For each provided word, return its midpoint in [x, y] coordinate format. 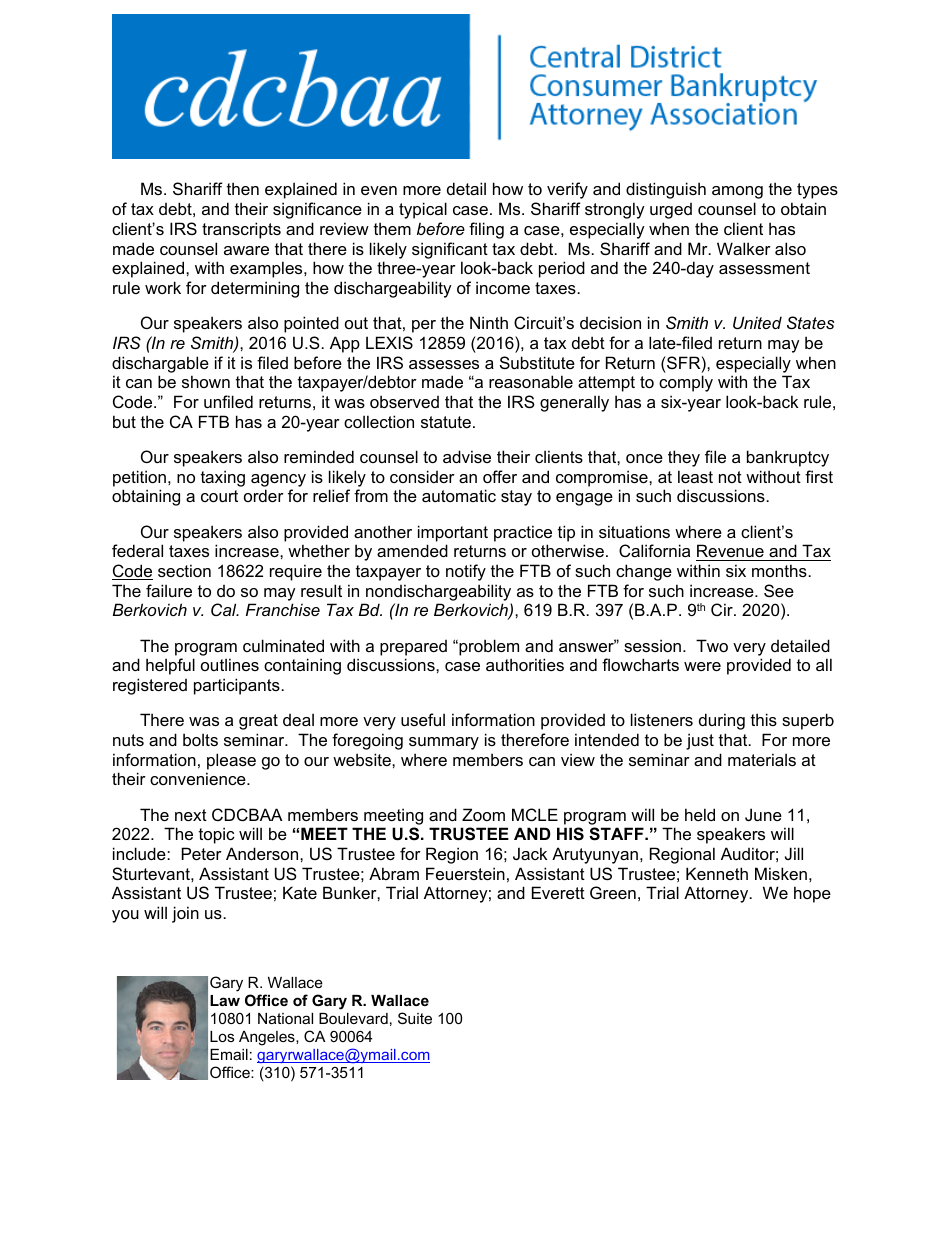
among [737, 192]
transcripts [241, 230]
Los [222, 1036]
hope [812, 894]
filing [486, 230]
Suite [415, 1018]
